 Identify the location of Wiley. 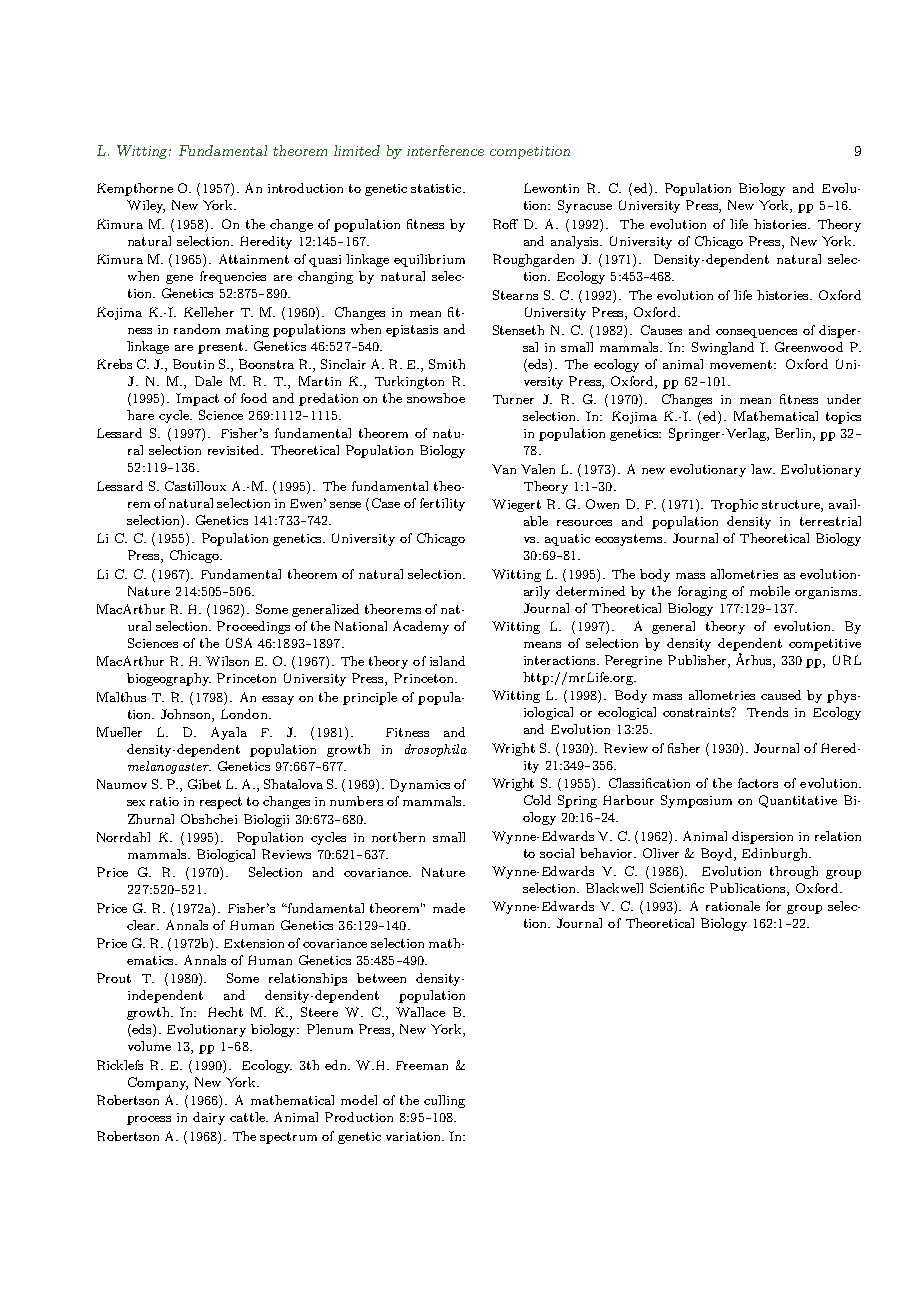
(146, 206).
